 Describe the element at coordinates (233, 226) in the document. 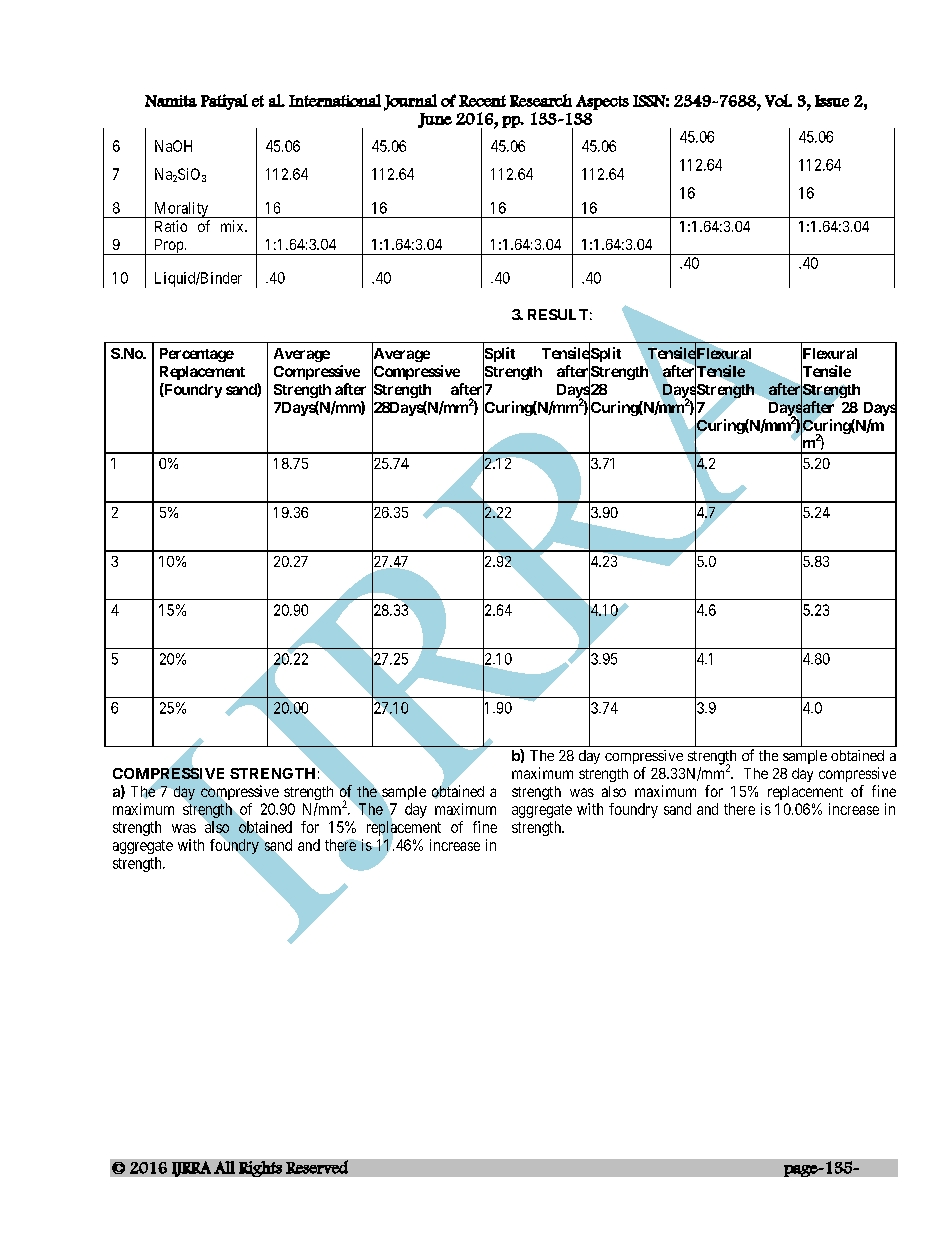

I see `mix` at that location.
